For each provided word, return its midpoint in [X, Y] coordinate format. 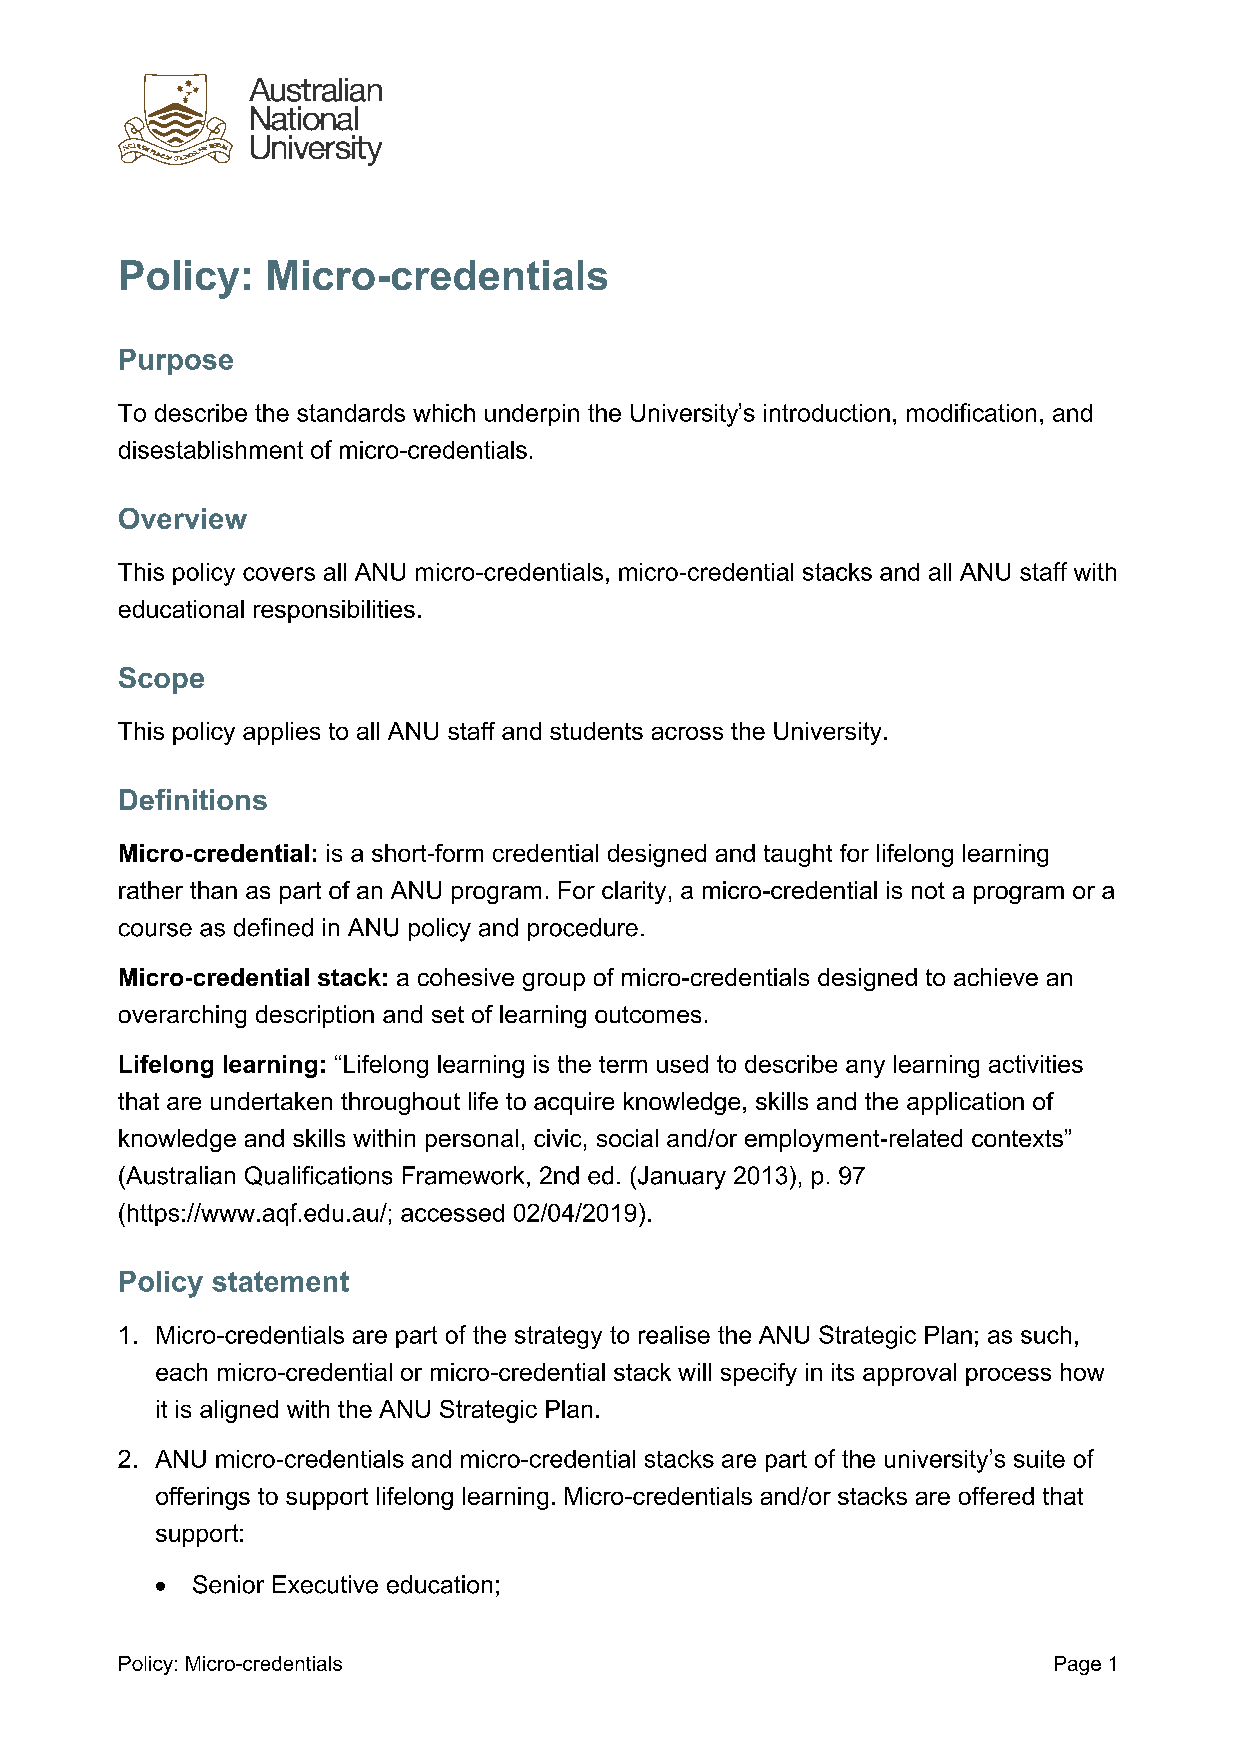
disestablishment [211, 450]
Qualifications [318, 1176]
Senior [228, 1584]
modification [971, 412]
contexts [1017, 1138]
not [928, 890]
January [680, 1178]
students [596, 731]
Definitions [193, 799]
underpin [532, 415]
